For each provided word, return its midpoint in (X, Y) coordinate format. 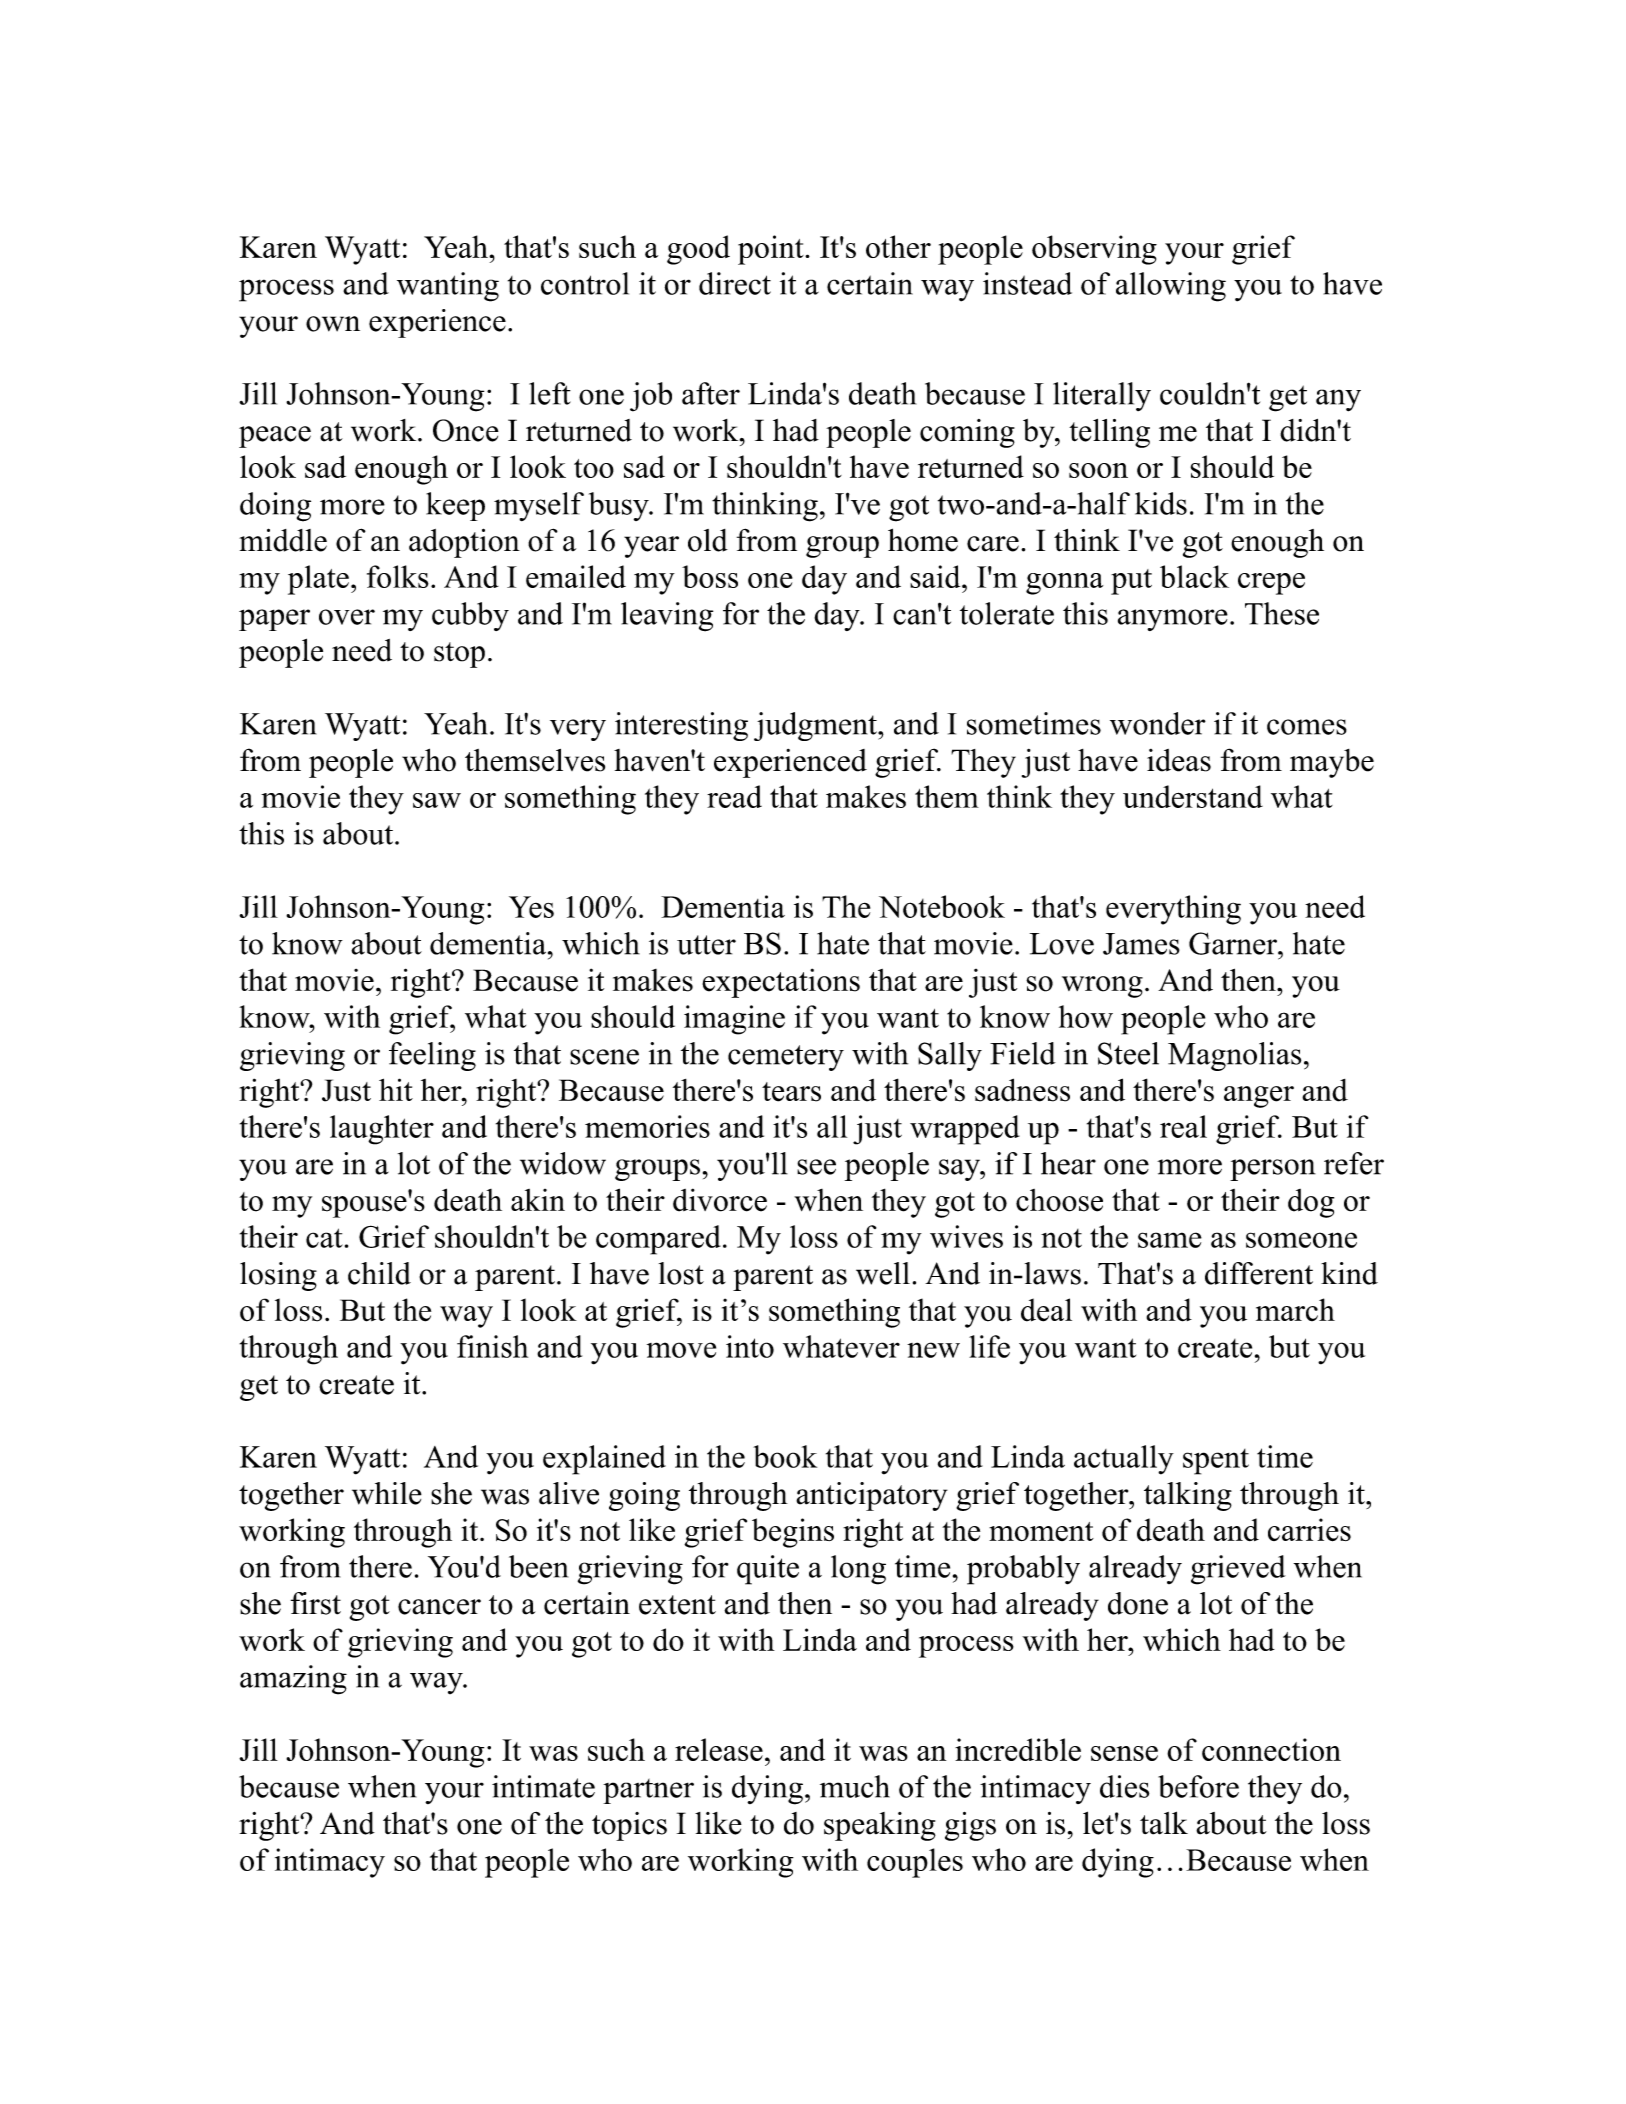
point (772, 250)
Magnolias (1234, 1056)
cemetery (786, 1058)
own (333, 324)
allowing (1171, 287)
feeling (432, 1056)
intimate (543, 1786)
